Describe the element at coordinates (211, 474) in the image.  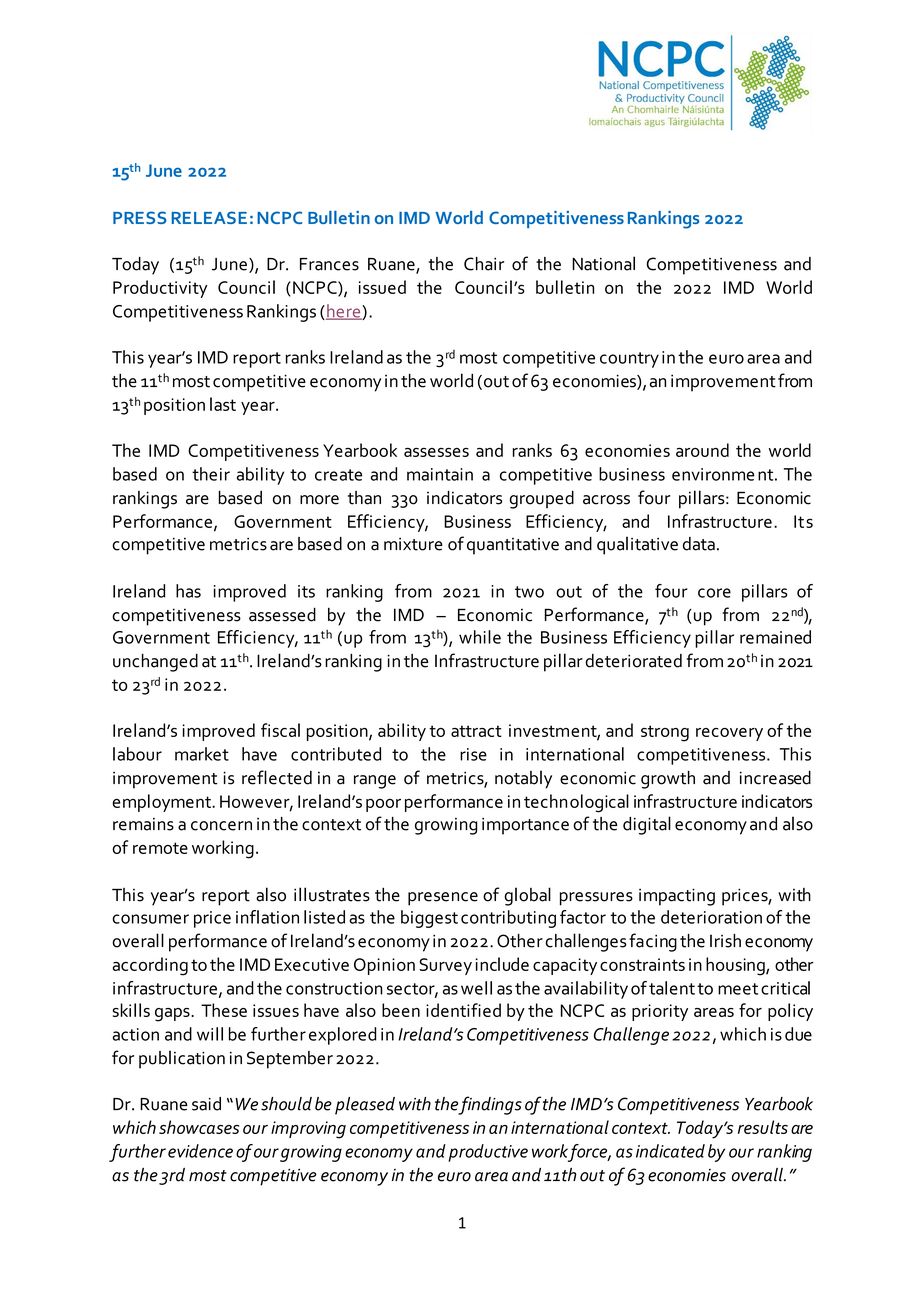
I see `their` at that location.
